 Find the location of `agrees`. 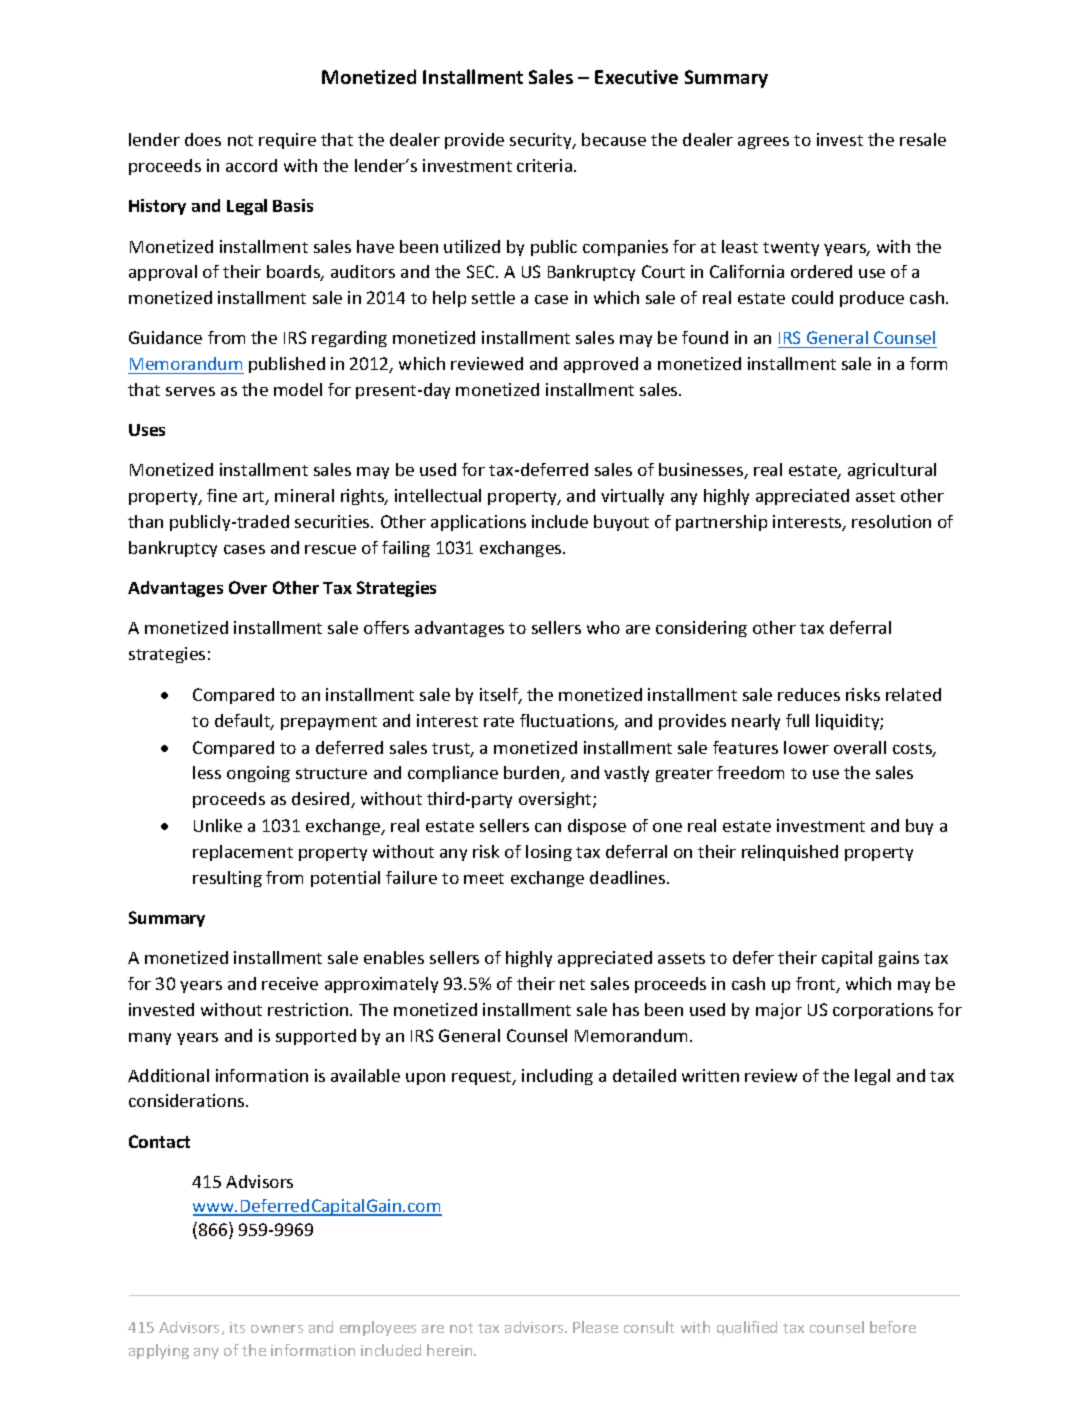

agrees is located at coordinates (763, 143).
